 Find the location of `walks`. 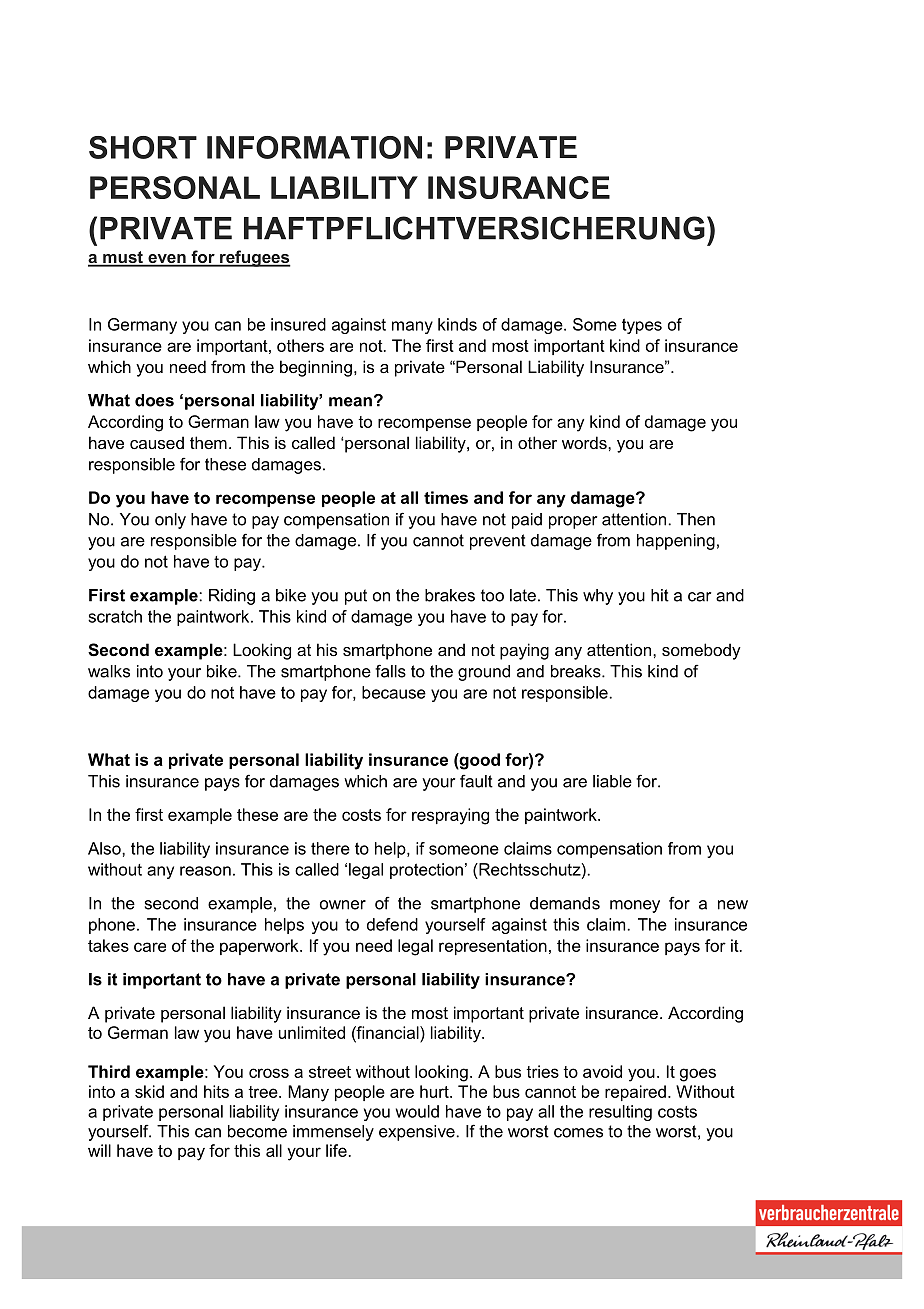

walks is located at coordinates (109, 671).
